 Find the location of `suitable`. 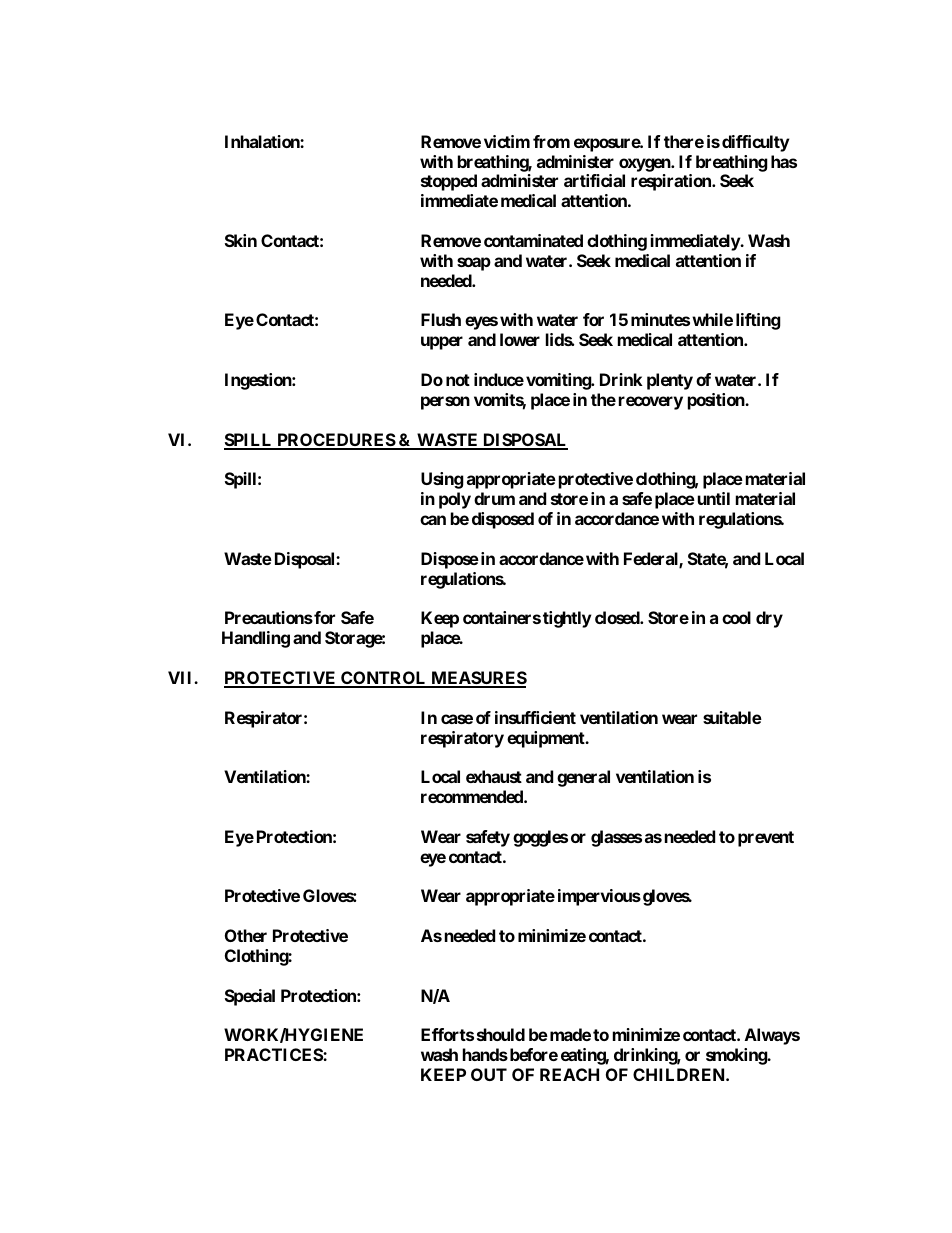

suitable is located at coordinates (732, 717).
